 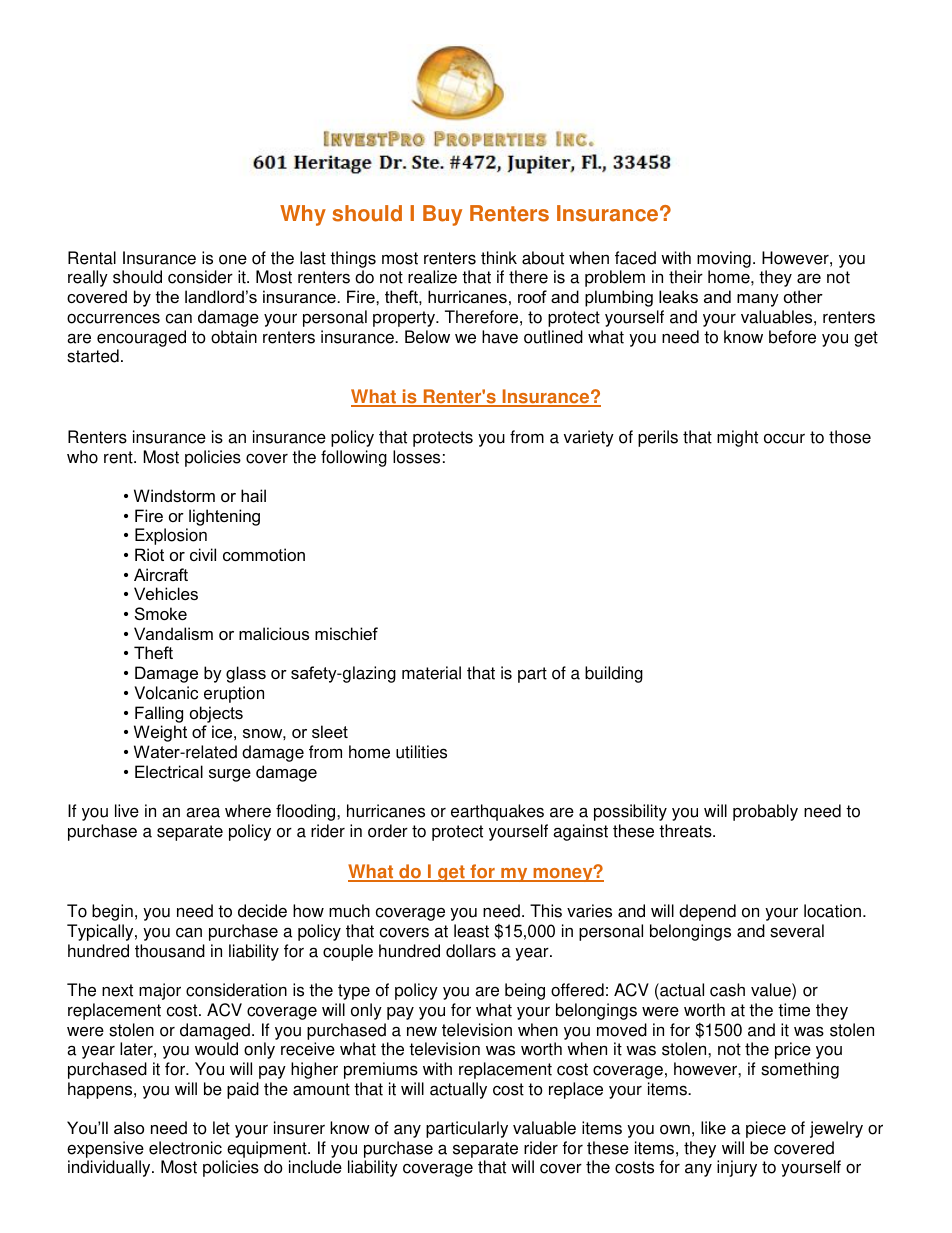 What do you see at coordinates (431, 673) in the document?
I see `material` at bounding box center [431, 673].
